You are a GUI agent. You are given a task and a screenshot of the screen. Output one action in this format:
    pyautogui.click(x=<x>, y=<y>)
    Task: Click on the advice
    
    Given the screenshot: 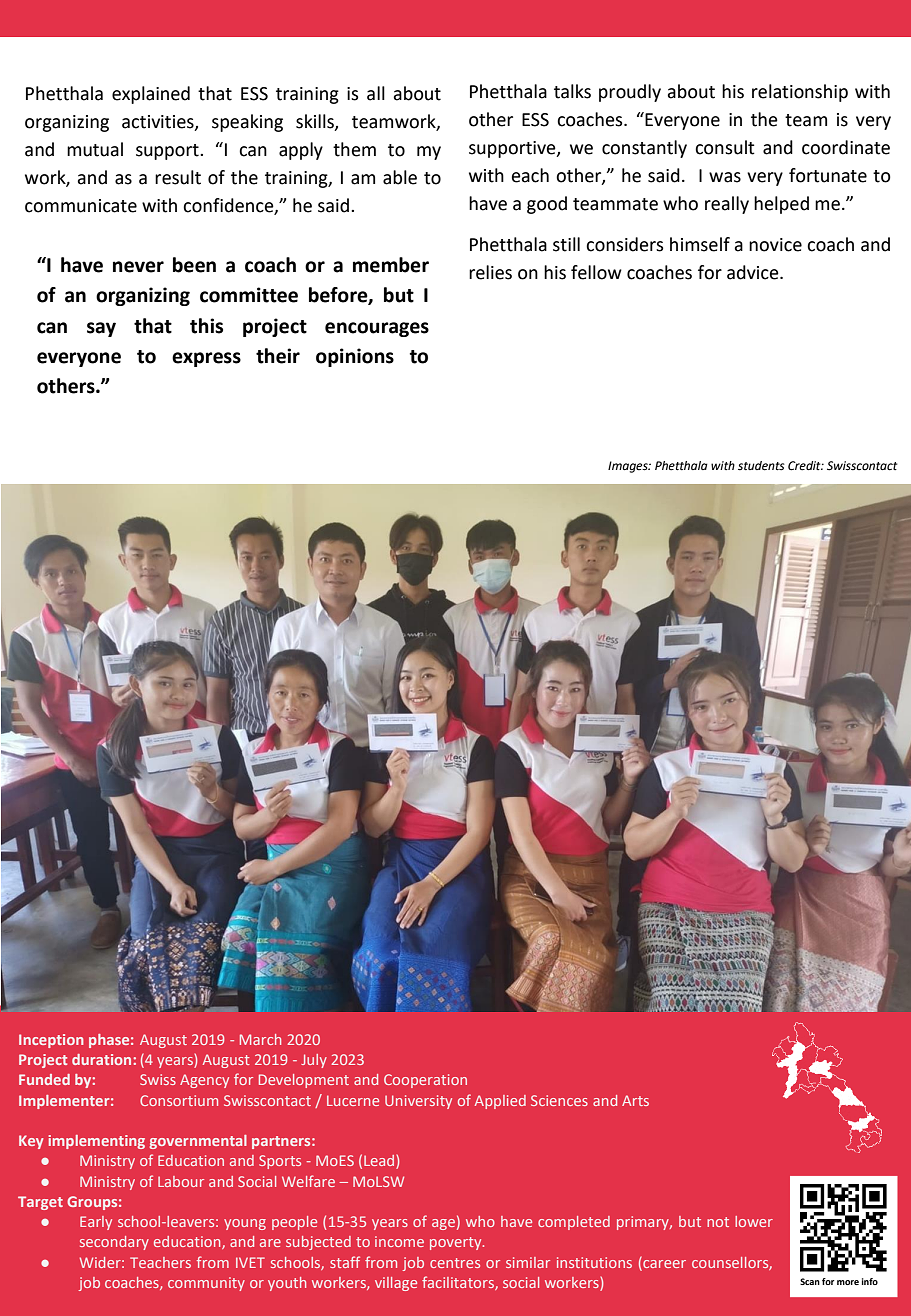 What is the action you would take?
    pyautogui.click(x=754, y=272)
